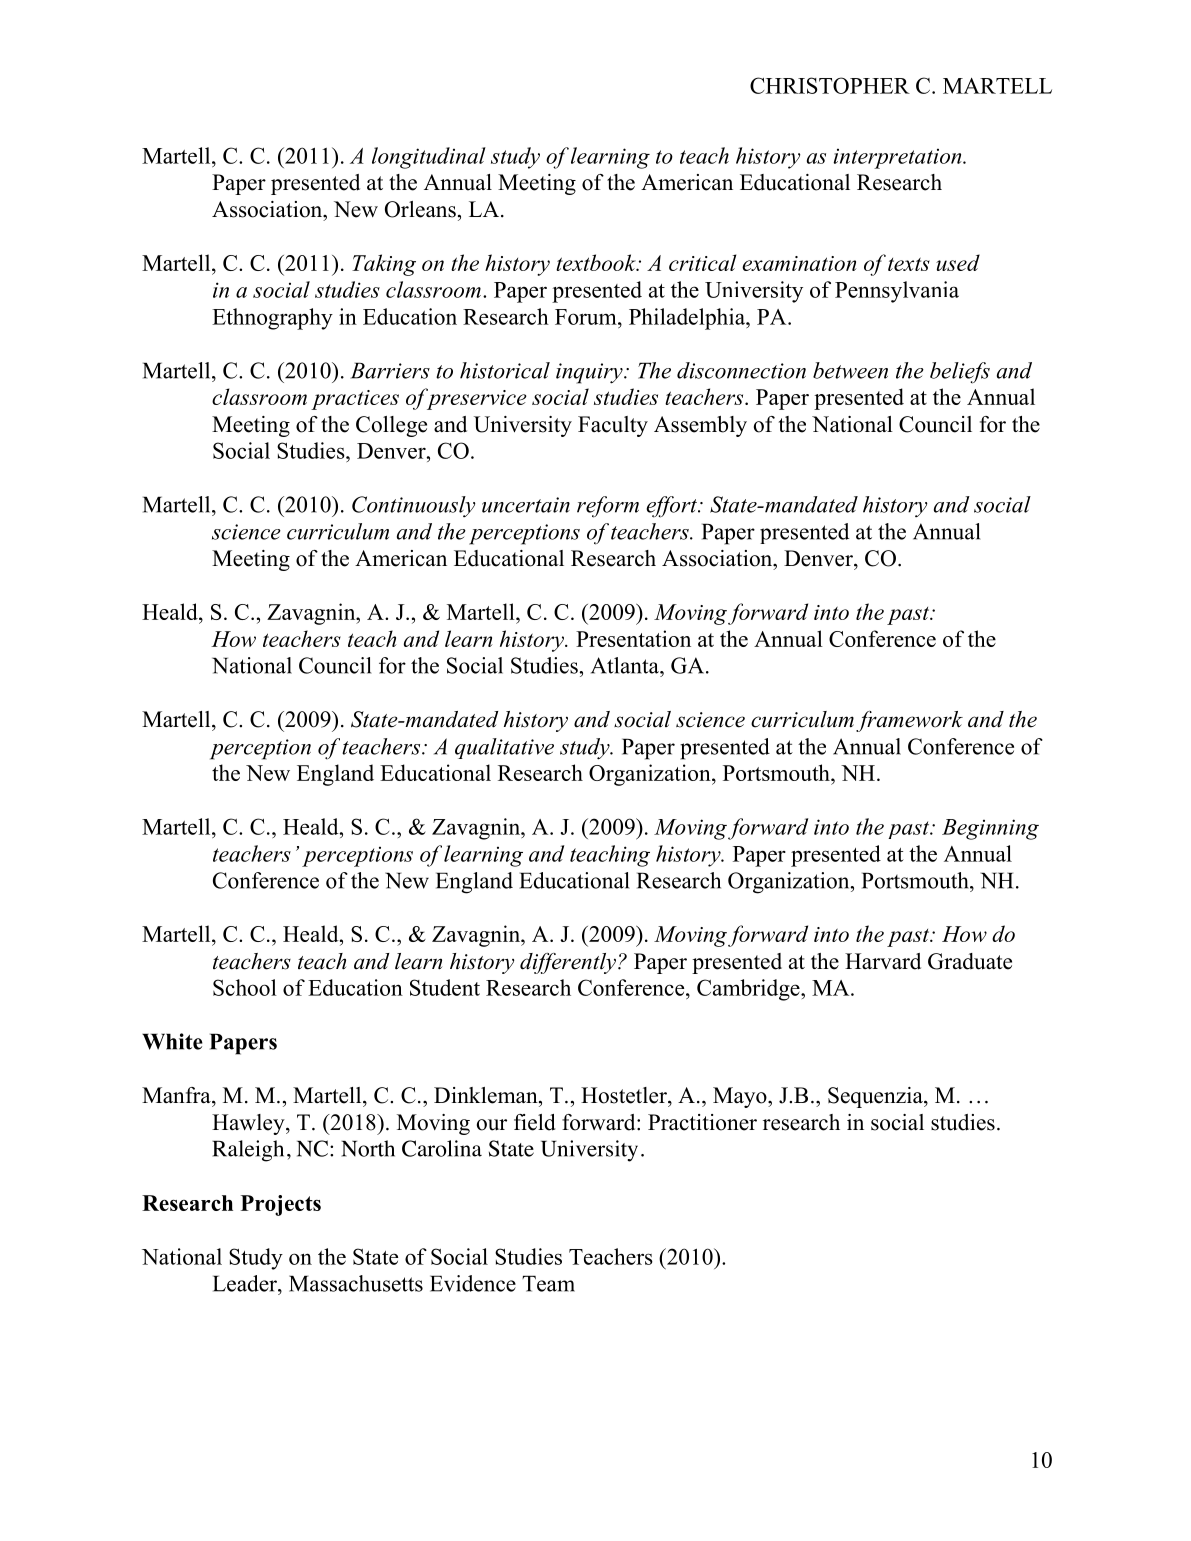 The image size is (1191, 1541). I want to click on between, so click(850, 370).
